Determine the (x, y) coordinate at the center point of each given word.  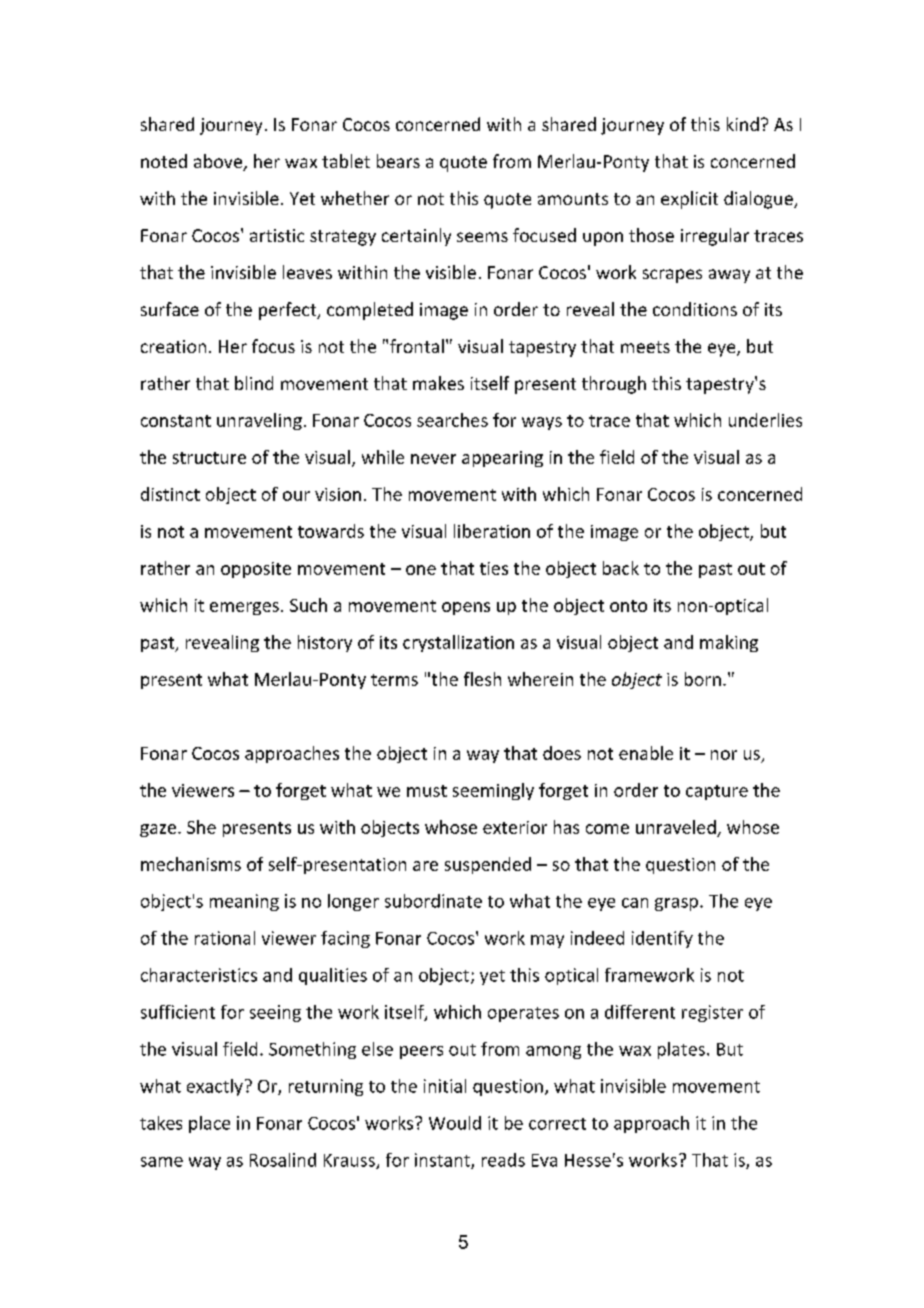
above (219, 162)
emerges (244, 608)
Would (455, 1123)
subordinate (433, 901)
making (729, 643)
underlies (765, 420)
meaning (244, 902)
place (209, 1124)
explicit (689, 200)
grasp (676, 904)
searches (452, 420)
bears (398, 161)
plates (681, 1050)
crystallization (458, 643)
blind (254, 383)
